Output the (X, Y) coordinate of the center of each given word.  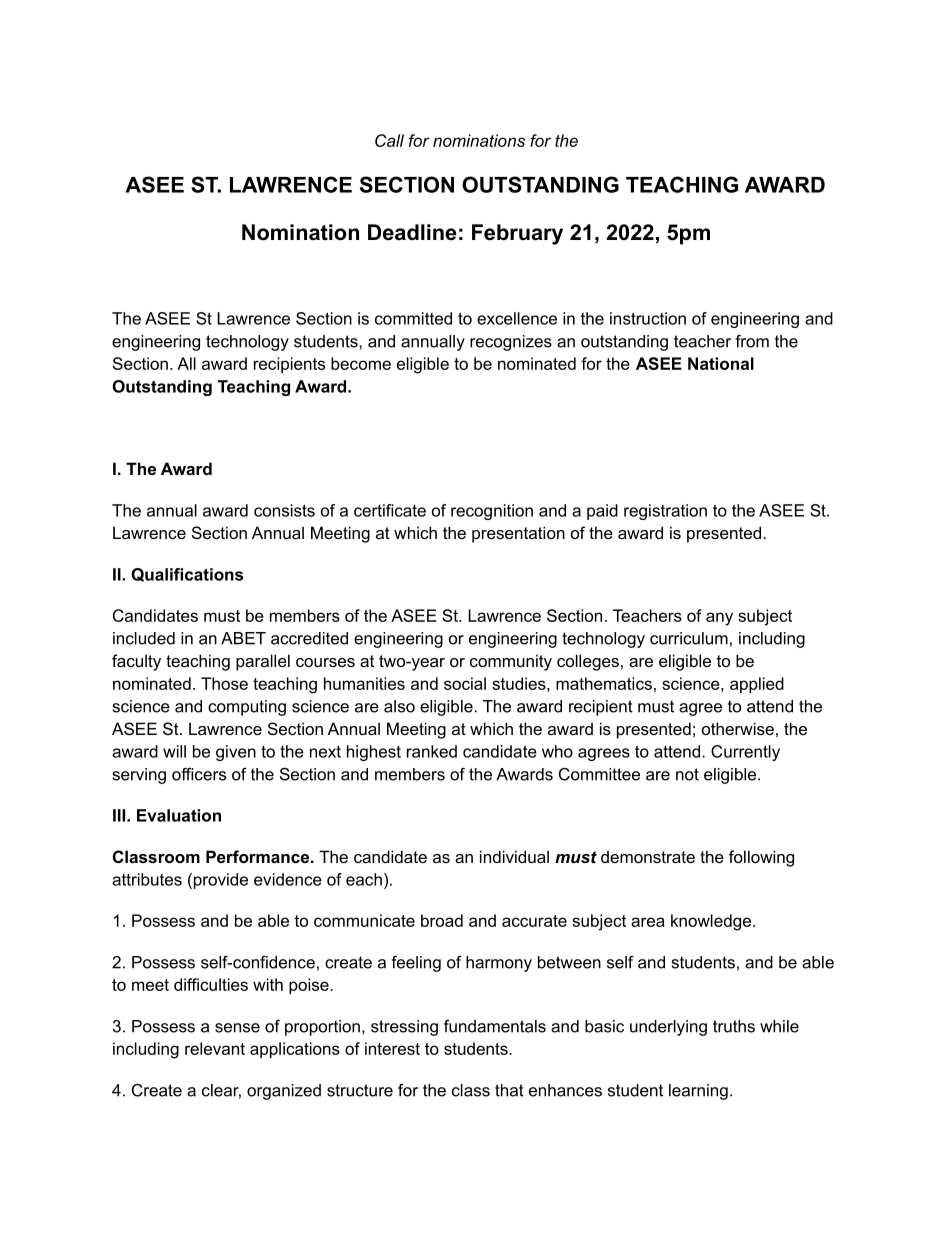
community (511, 662)
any (719, 619)
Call (389, 140)
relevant (215, 1048)
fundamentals (495, 1026)
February (517, 234)
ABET (243, 638)
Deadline (412, 232)
